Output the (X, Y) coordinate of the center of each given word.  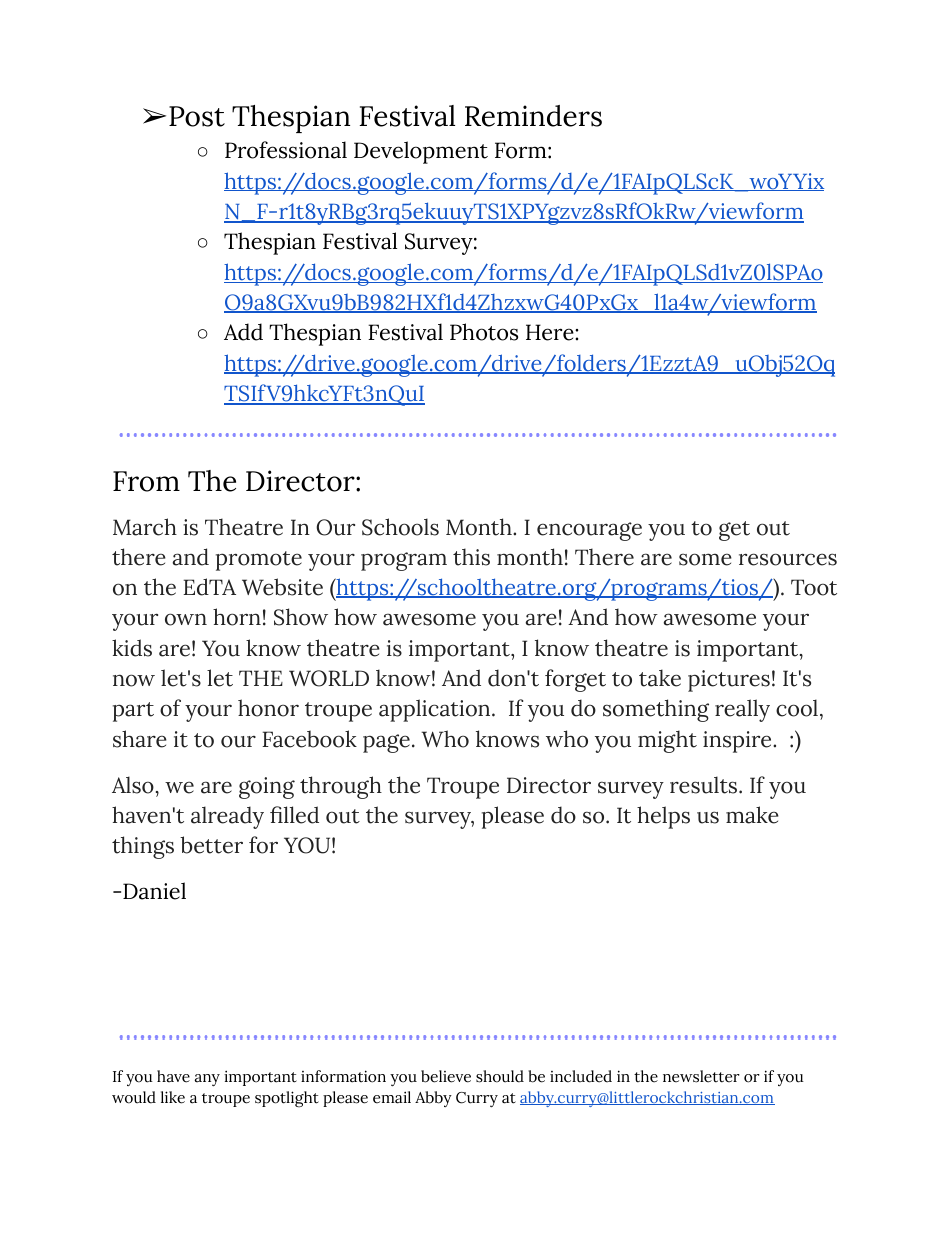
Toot (814, 587)
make (752, 815)
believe (446, 1076)
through (341, 787)
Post (197, 116)
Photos (484, 332)
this (471, 557)
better (211, 845)
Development (421, 152)
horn (237, 617)
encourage (589, 531)
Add (243, 332)
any (207, 1080)
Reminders (533, 116)
